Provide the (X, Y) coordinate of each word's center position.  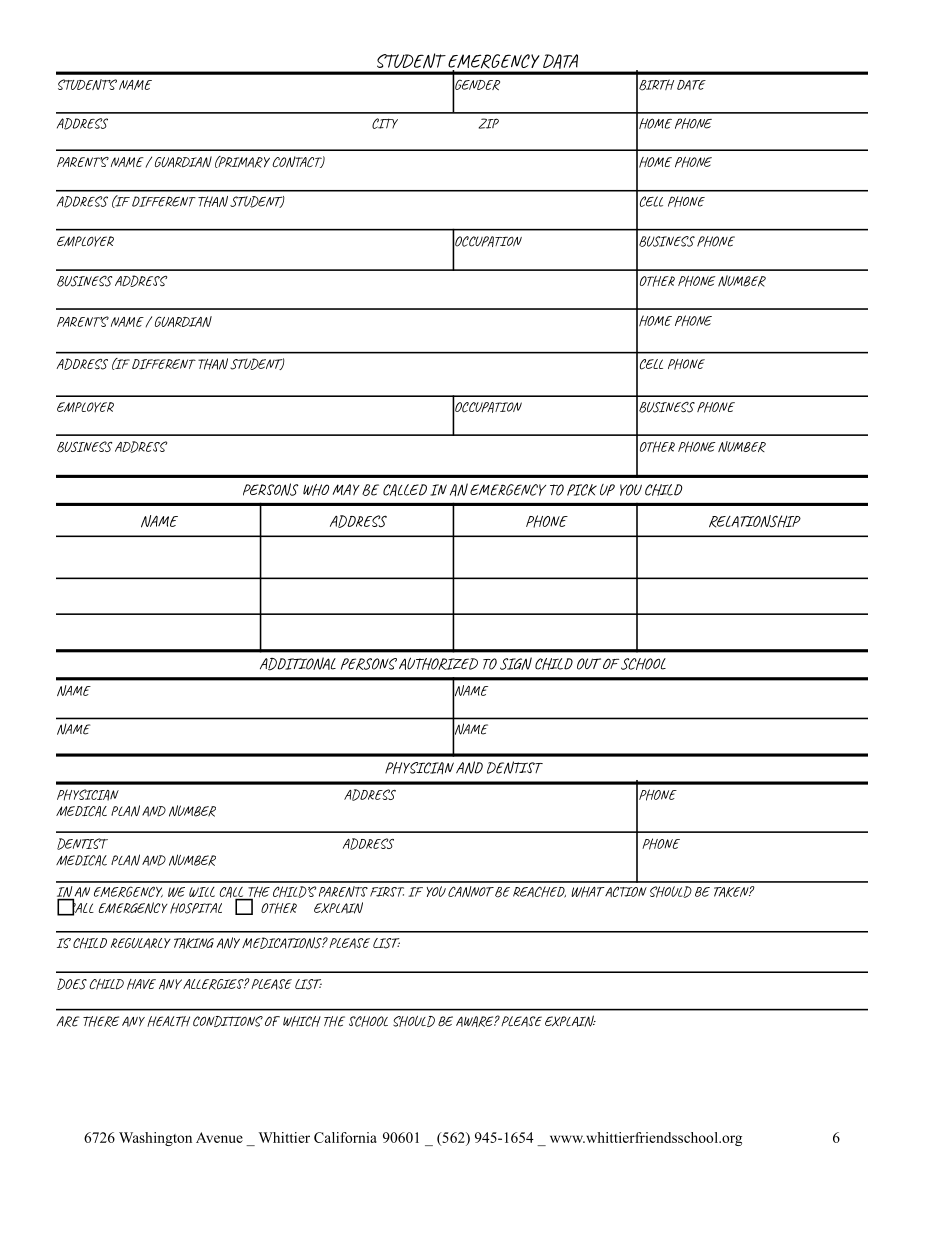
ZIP (489, 123)
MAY (346, 490)
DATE (691, 85)
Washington (155, 1139)
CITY (385, 123)
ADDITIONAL (298, 664)
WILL (202, 892)
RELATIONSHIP (755, 521)
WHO (316, 490)
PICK (582, 490)
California (345, 1137)
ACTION (625, 891)
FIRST (387, 892)
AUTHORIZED (438, 663)
